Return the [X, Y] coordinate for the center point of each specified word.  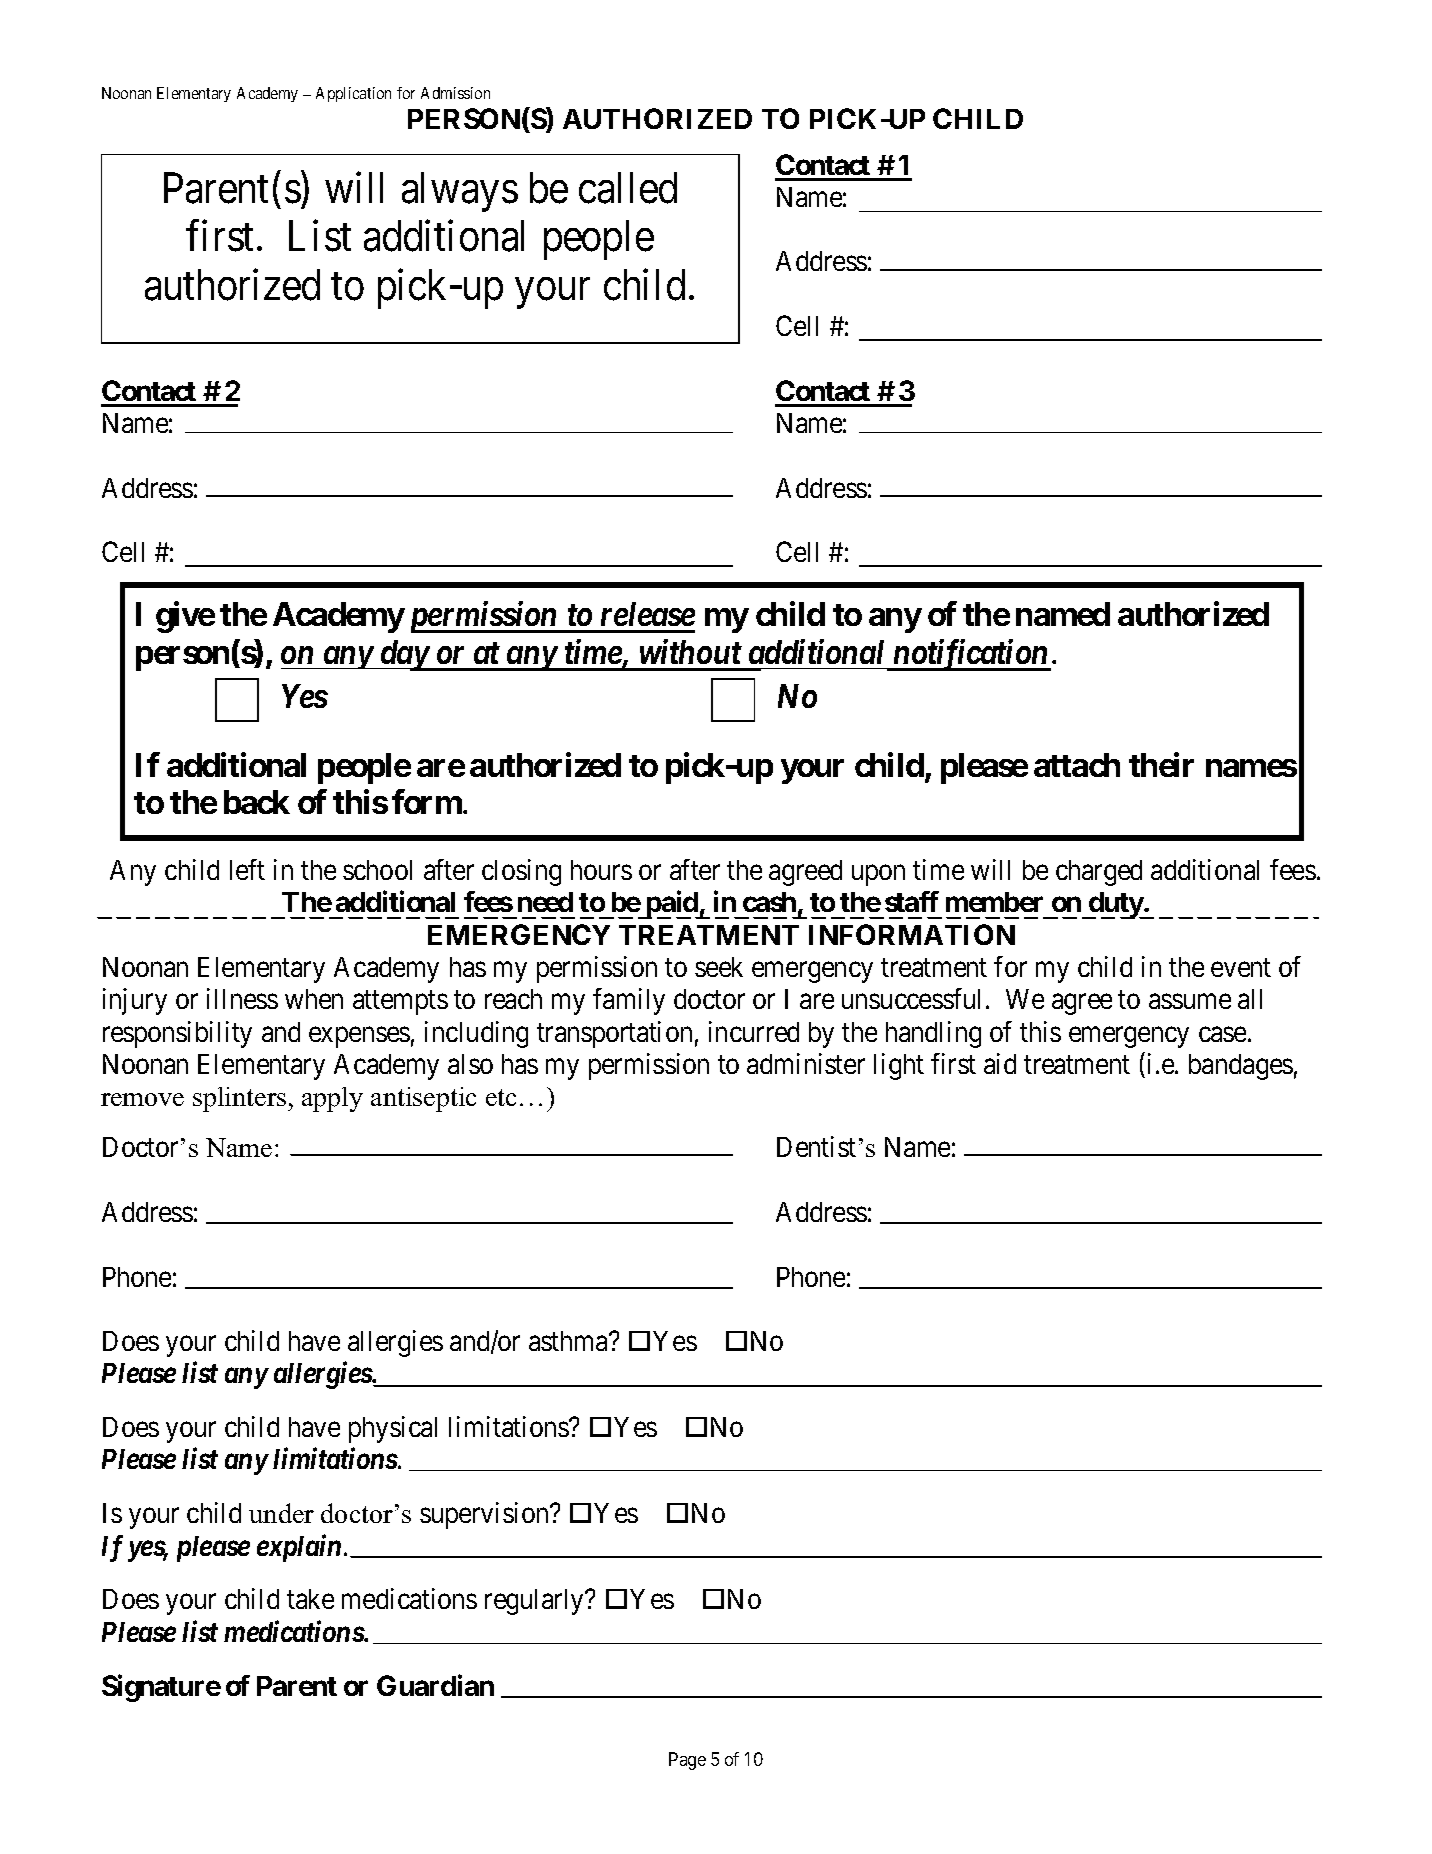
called [628, 188]
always [460, 192]
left [247, 869]
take [310, 1599]
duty [1115, 905]
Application [353, 94]
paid [671, 905]
